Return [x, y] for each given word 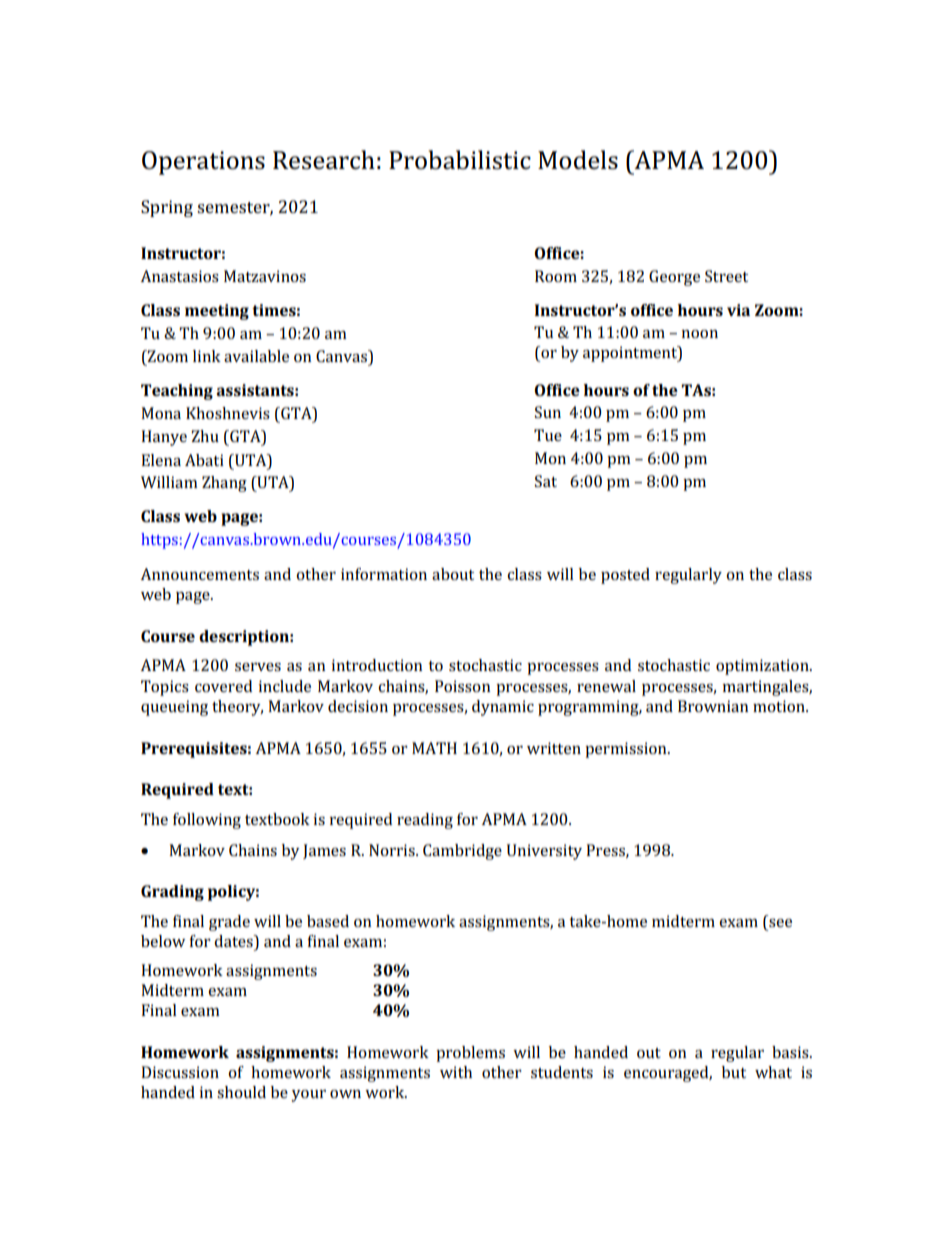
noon [700, 334]
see [780, 923]
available [256, 356]
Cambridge [462, 852]
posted [625, 576]
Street [726, 276]
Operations [203, 163]
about [453, 574]
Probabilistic [460, 160]
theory [237, 708]
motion [780, 706]
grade [229, 923]
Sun [548, 412]
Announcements [200, 574]
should [241, 1092]
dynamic [503, 708]
